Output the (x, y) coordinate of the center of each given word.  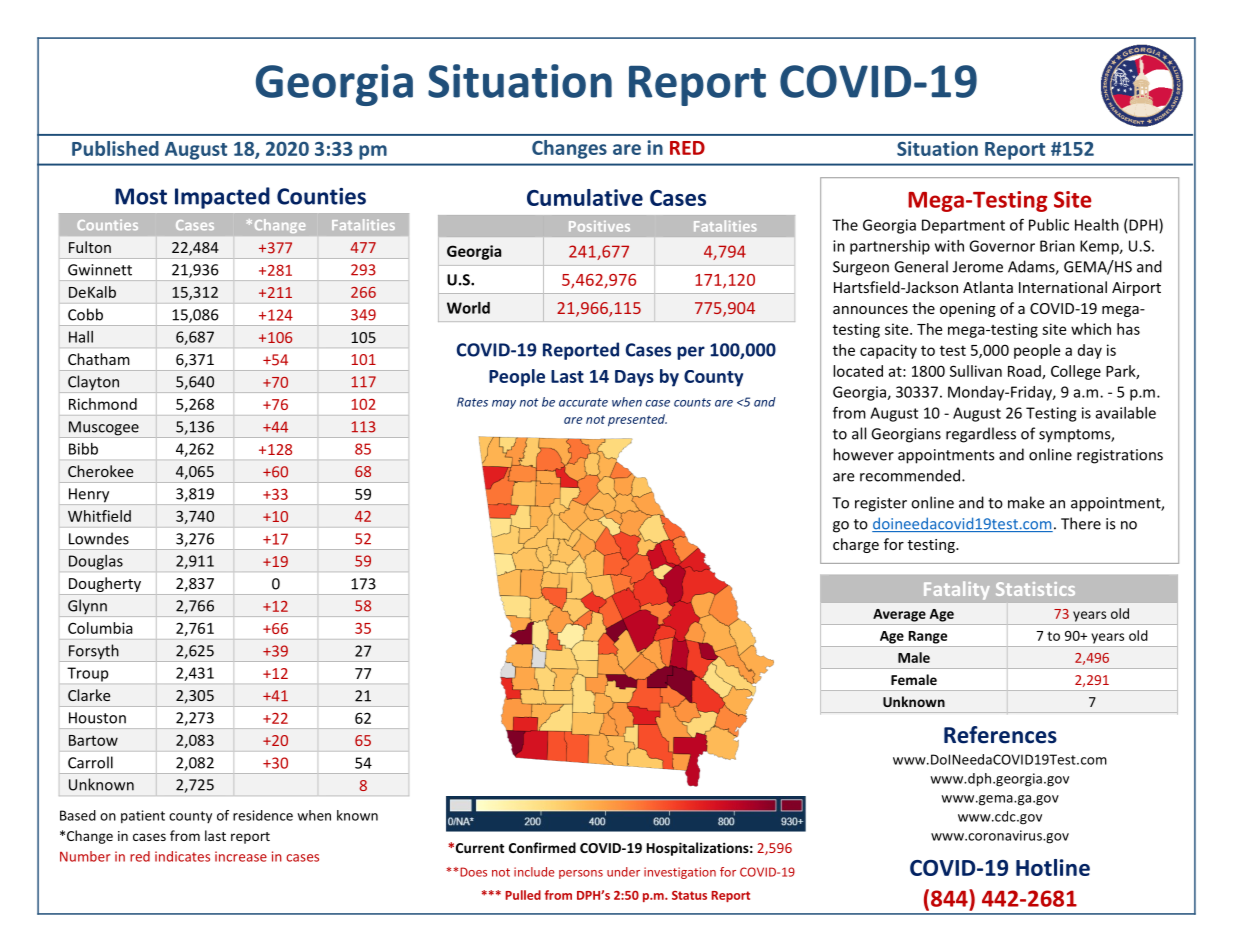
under (623, 872)
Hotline (1053, 867)
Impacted (222, 198)
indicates (182, 856)
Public (1049, 225)
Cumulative (585, 197)
